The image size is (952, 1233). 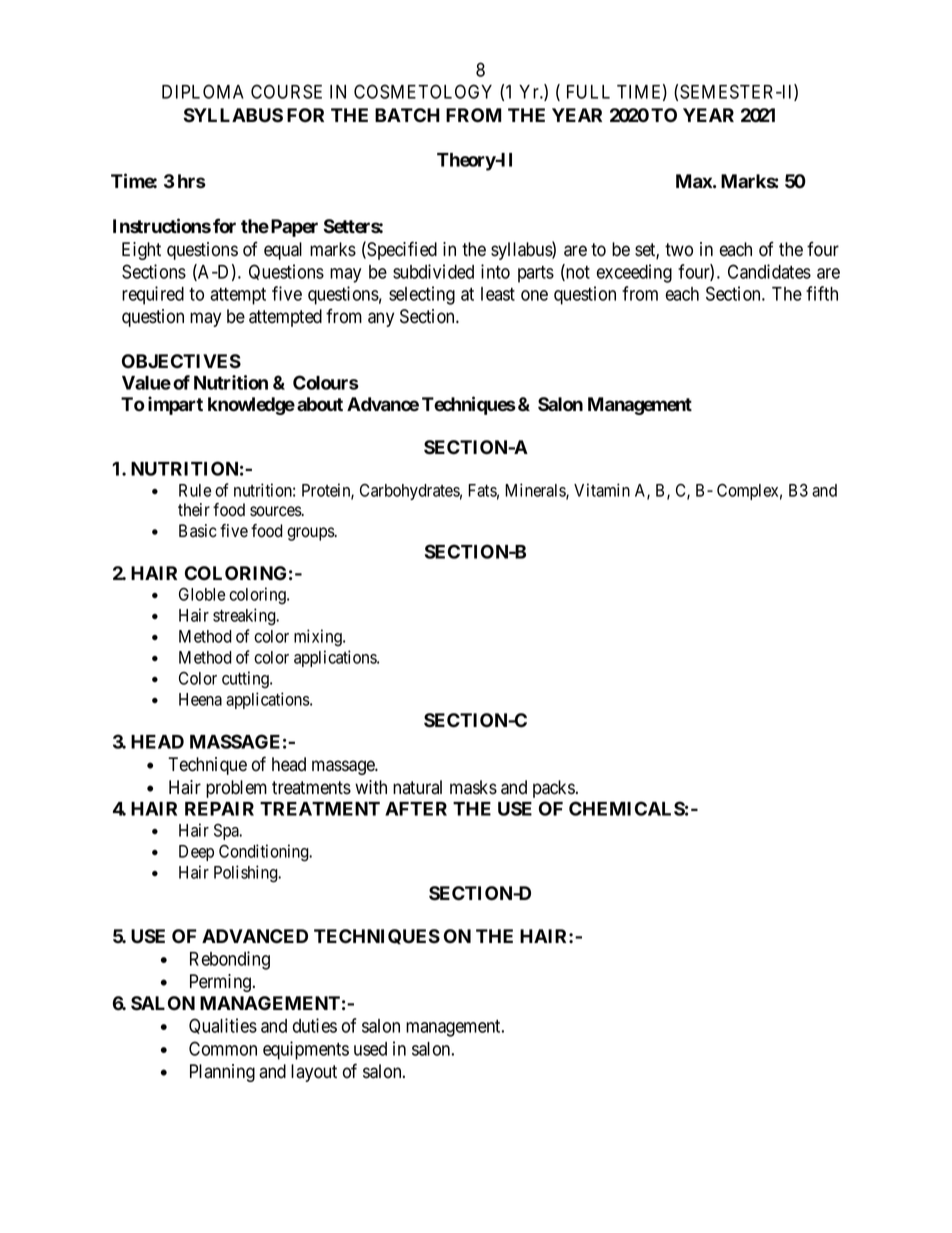 What do you see at coordinates (473, 787) in the image?
I see `masks` at bounding box center [473, 787].
